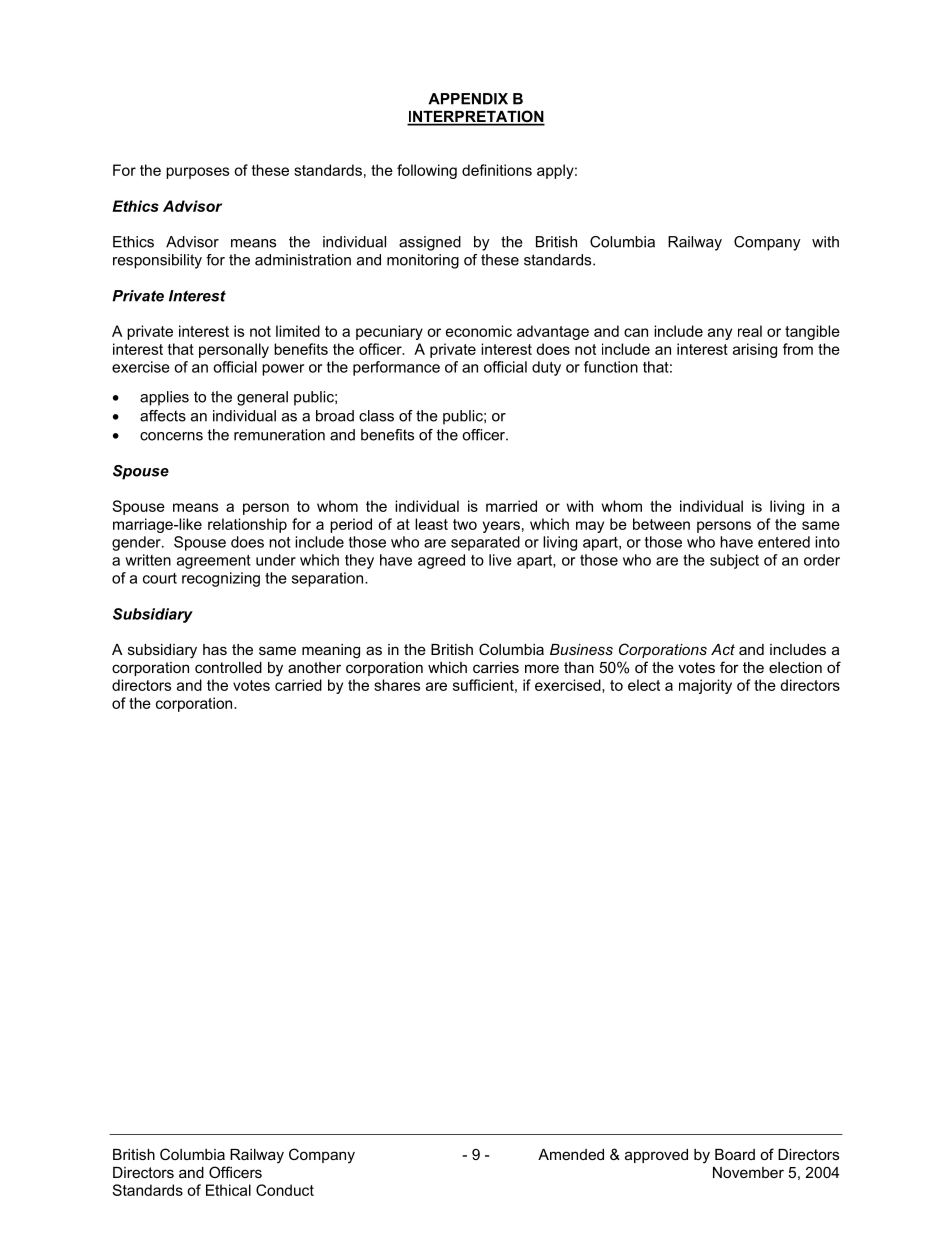 The image size is (952, 1233). I want to click on Amended, so click(571, 1154).
